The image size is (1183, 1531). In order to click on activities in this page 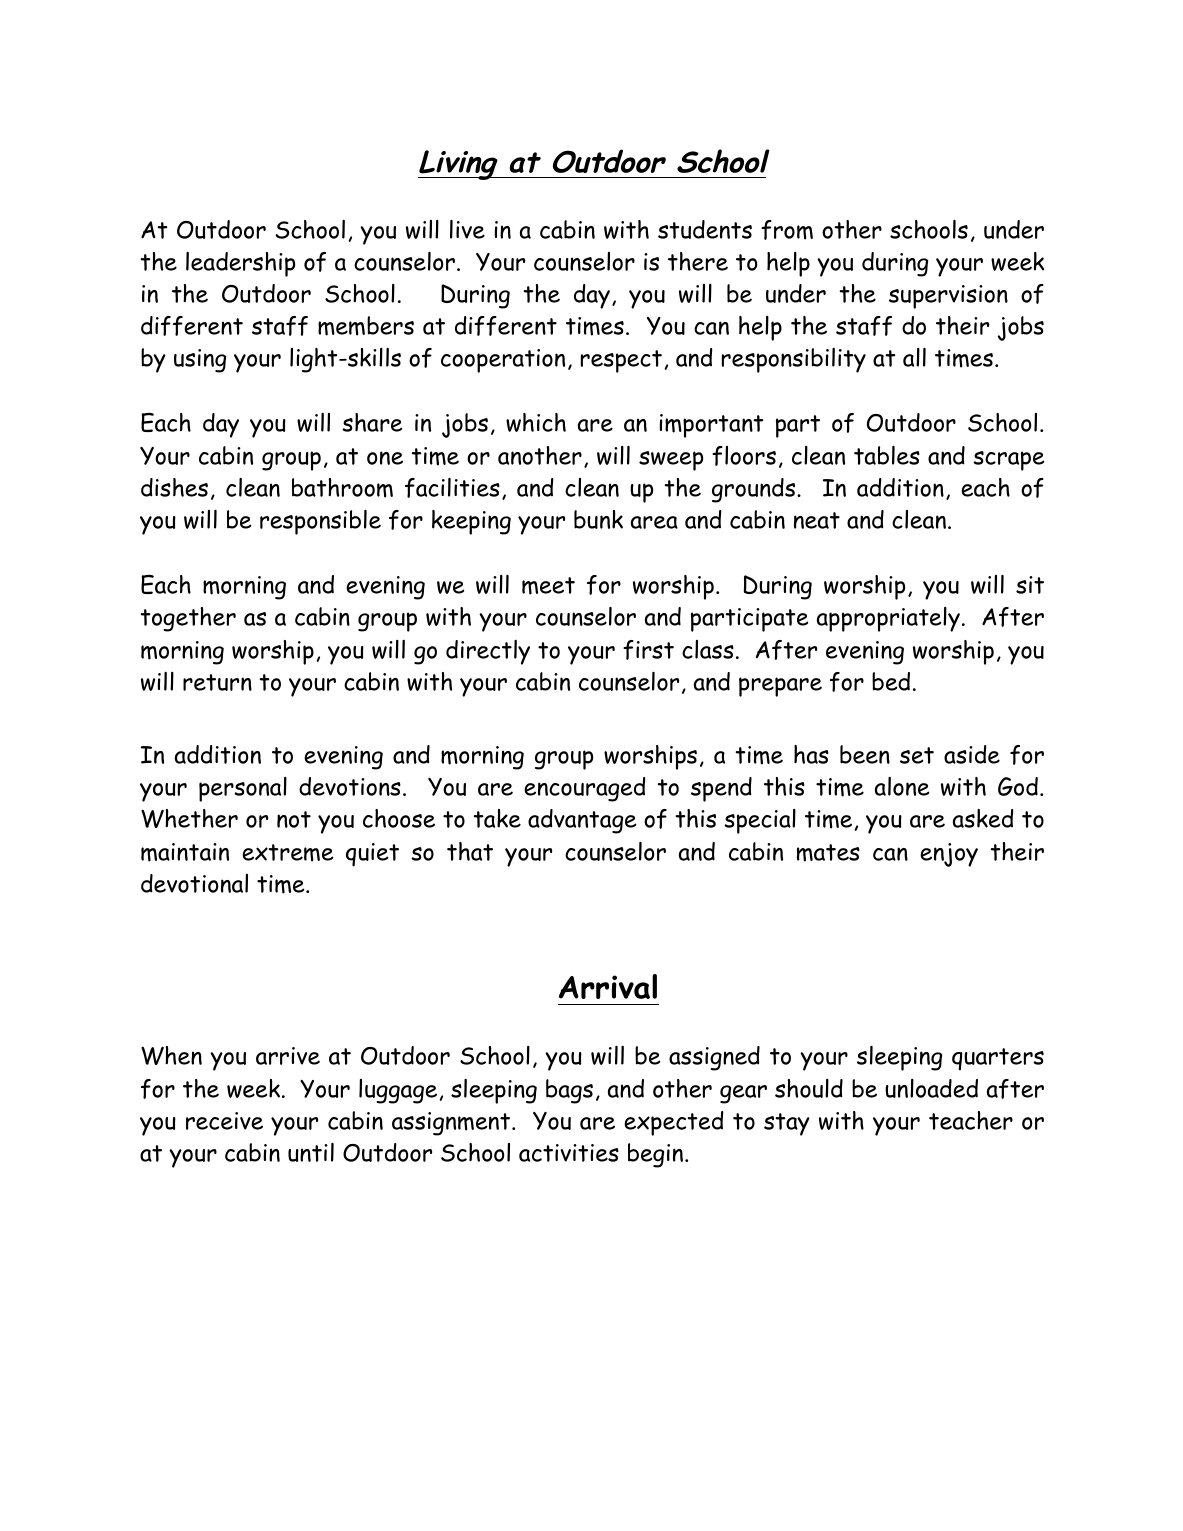, I will do `click(569, 1153)`.
